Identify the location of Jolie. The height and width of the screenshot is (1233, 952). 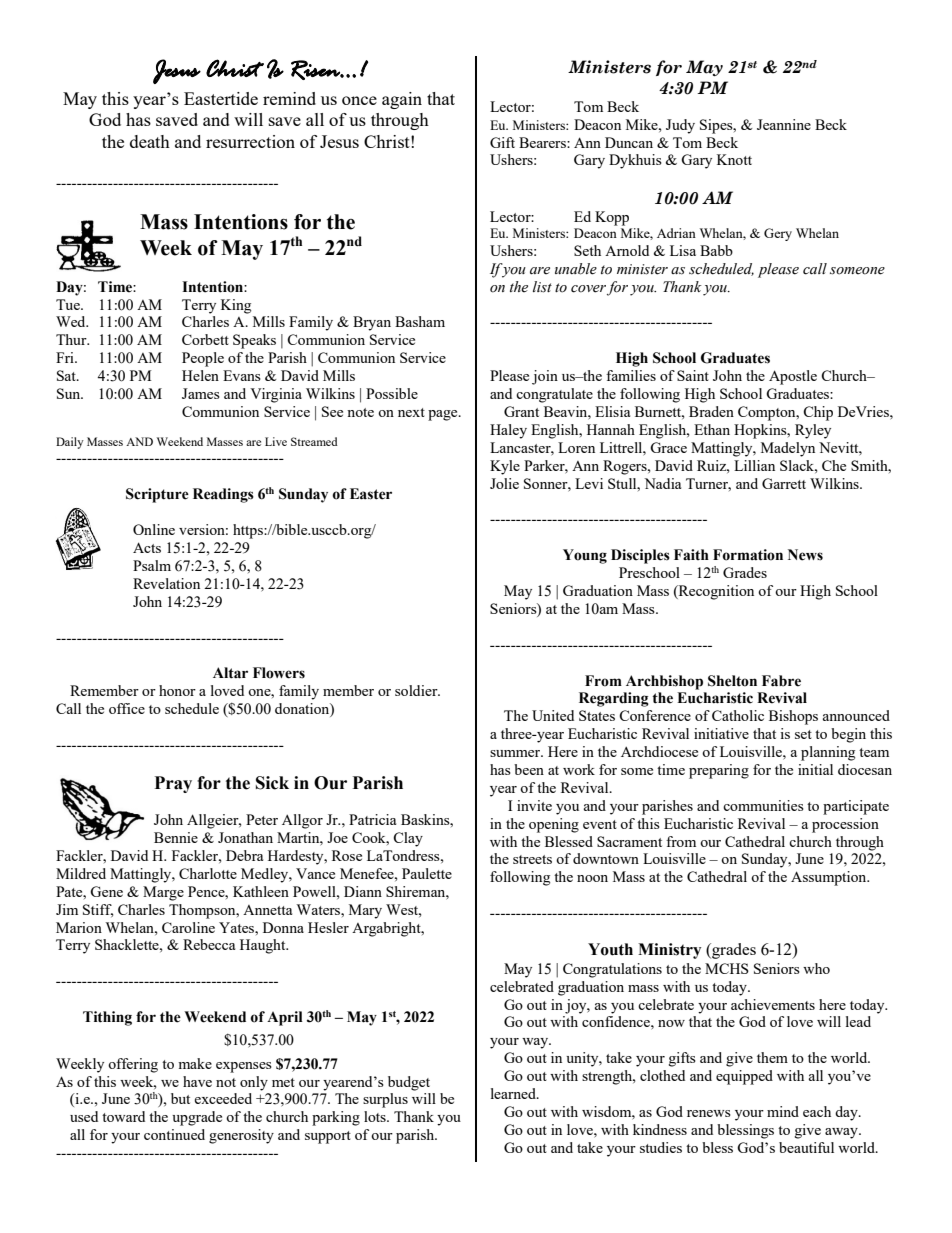
(504, 483).
